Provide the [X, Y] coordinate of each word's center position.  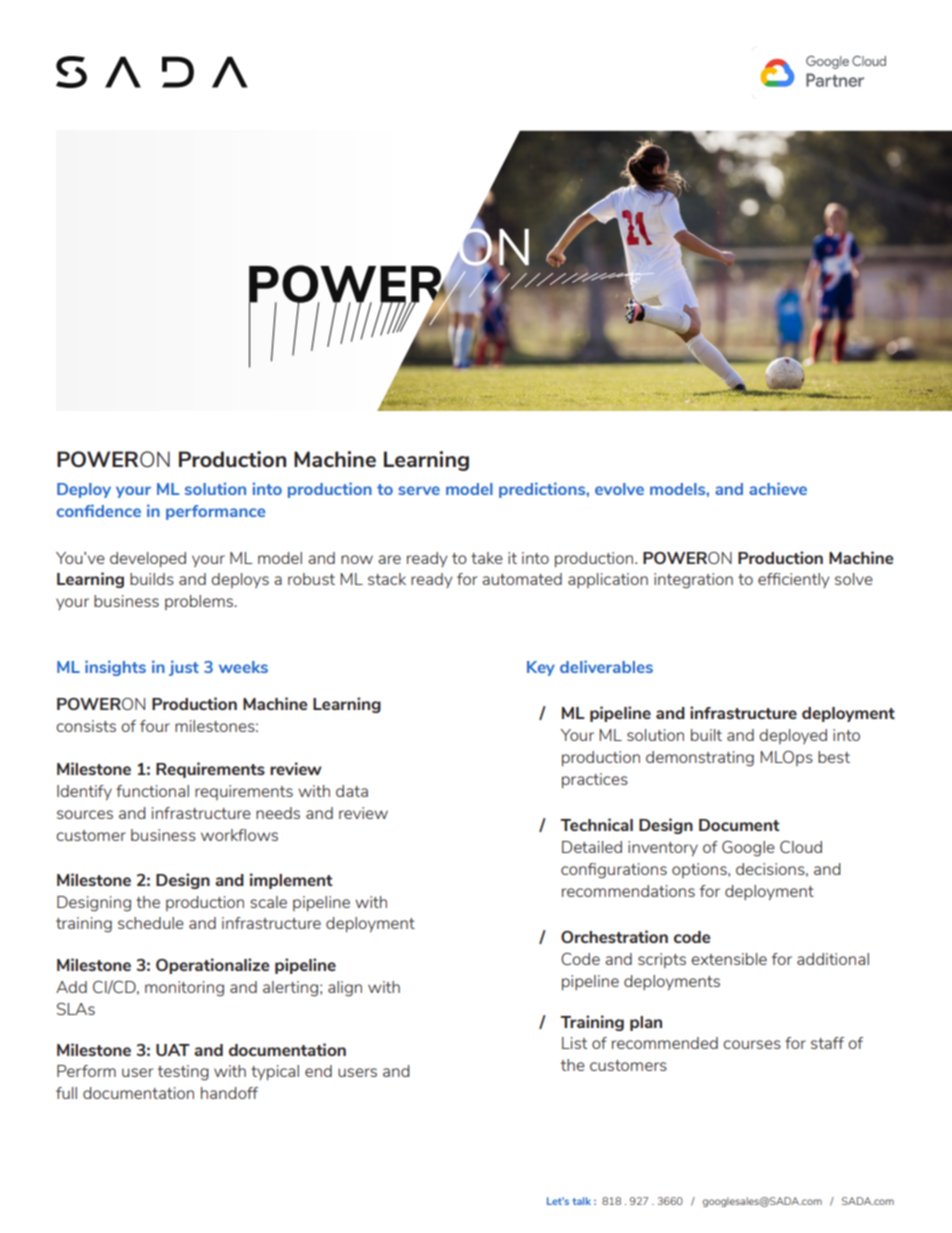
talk [581, 1201]
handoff [229, 1093]
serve [419, 490]
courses [752, 1044]
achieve [778, 488]
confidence [99, 510]
